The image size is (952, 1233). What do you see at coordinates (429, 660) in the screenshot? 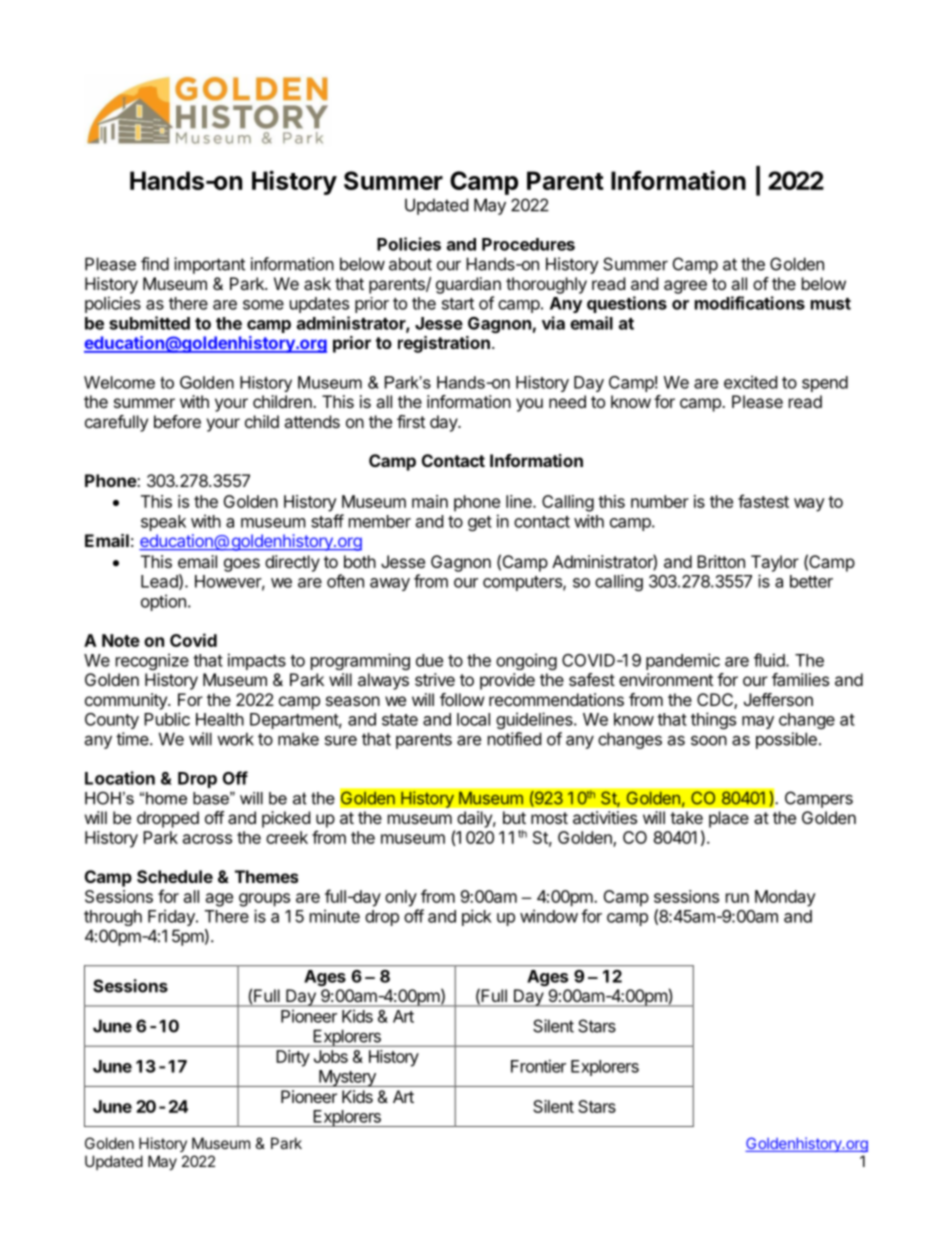
I see `due` at bounding box center [429, 660].
